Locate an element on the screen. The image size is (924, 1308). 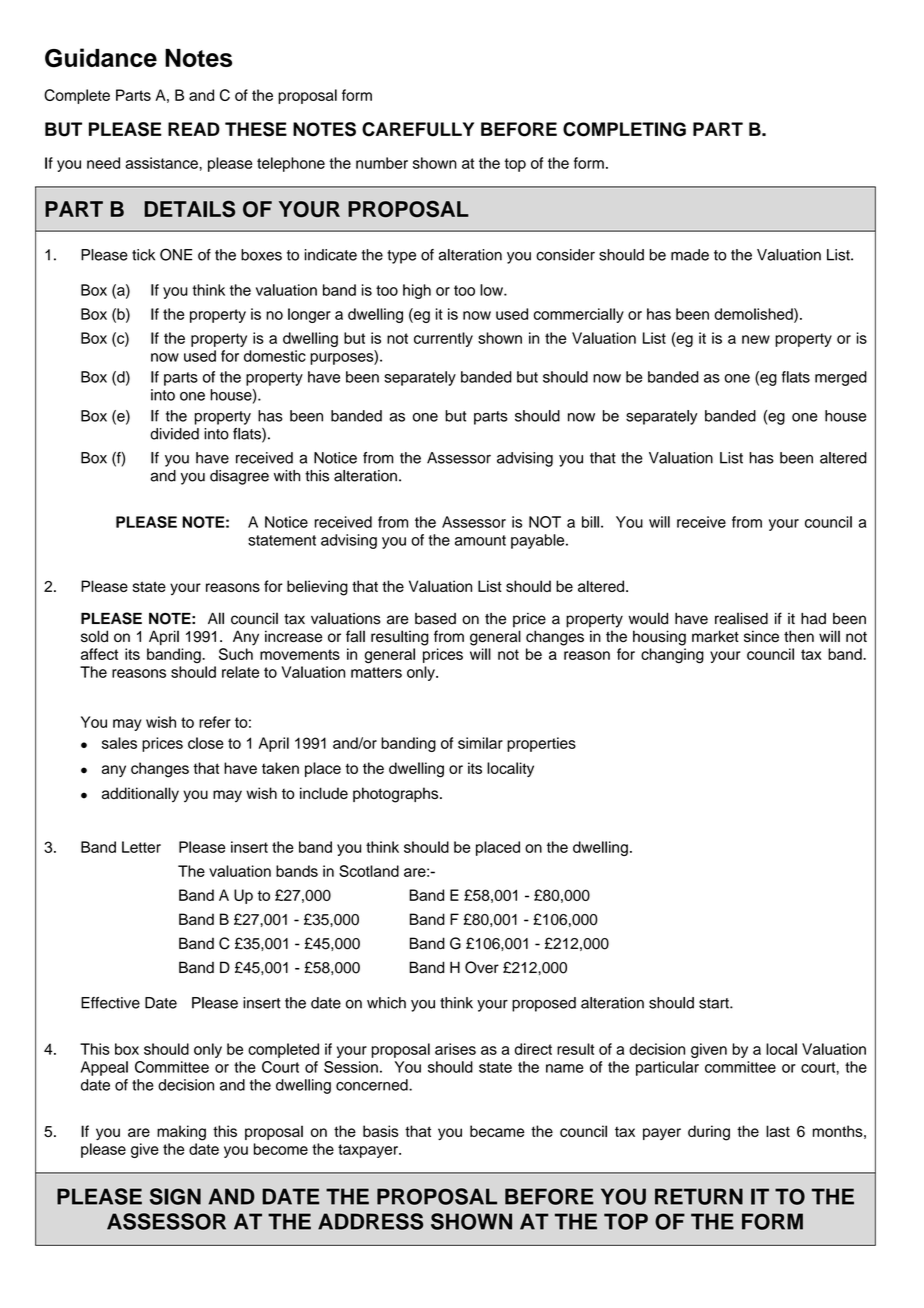
divided is located at coordinates (174, 434).
